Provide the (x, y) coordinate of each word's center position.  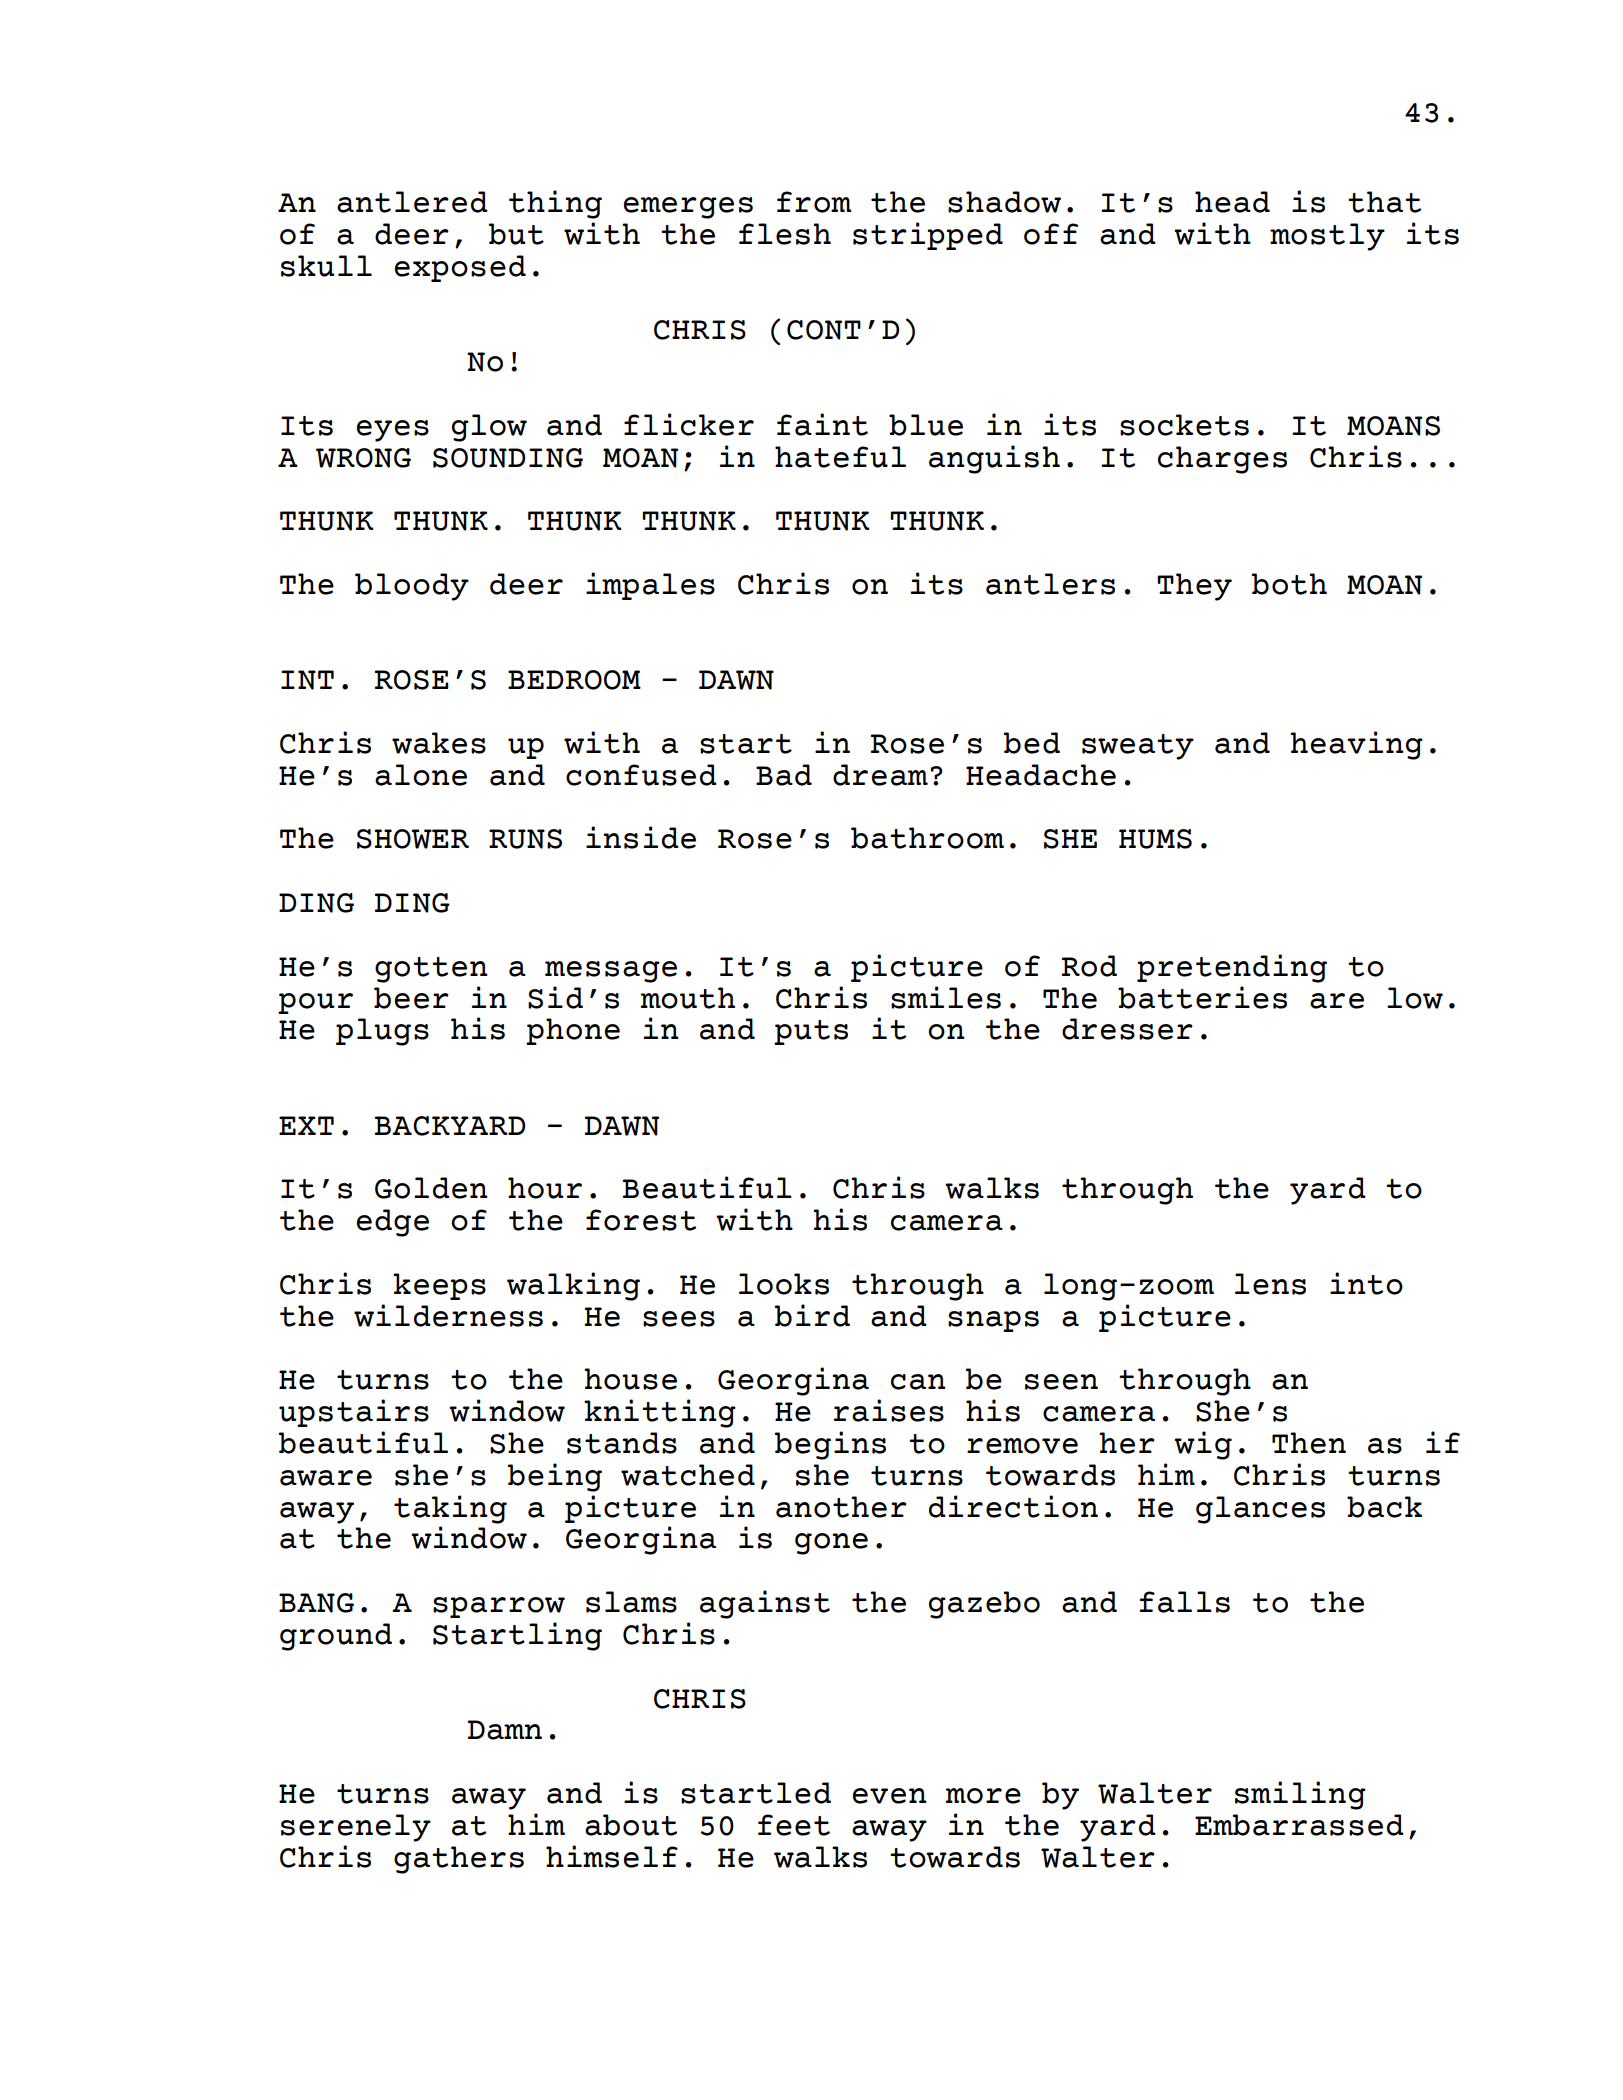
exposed (460, 268)
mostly (1327, 237)
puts (811, 1032)
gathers (459, 1860)
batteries (1202, 997)
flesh (785, 234)
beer (411, 998)
